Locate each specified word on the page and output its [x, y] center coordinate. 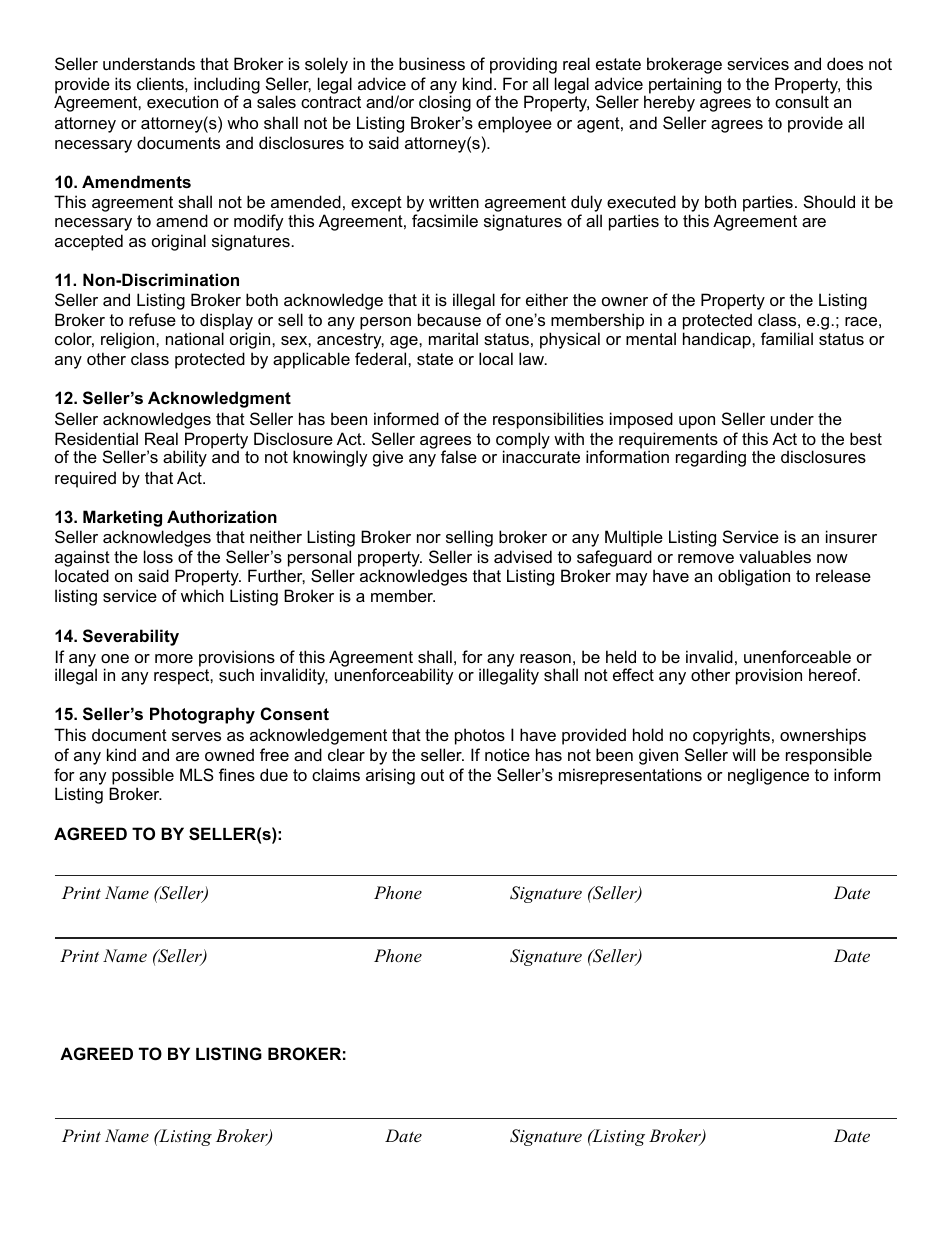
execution [182, 101]
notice [507, 754]
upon [697, 422]
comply [523, 441]
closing [445, 103]
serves [196, 736]
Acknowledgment [219, 399]
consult [802, 101]
